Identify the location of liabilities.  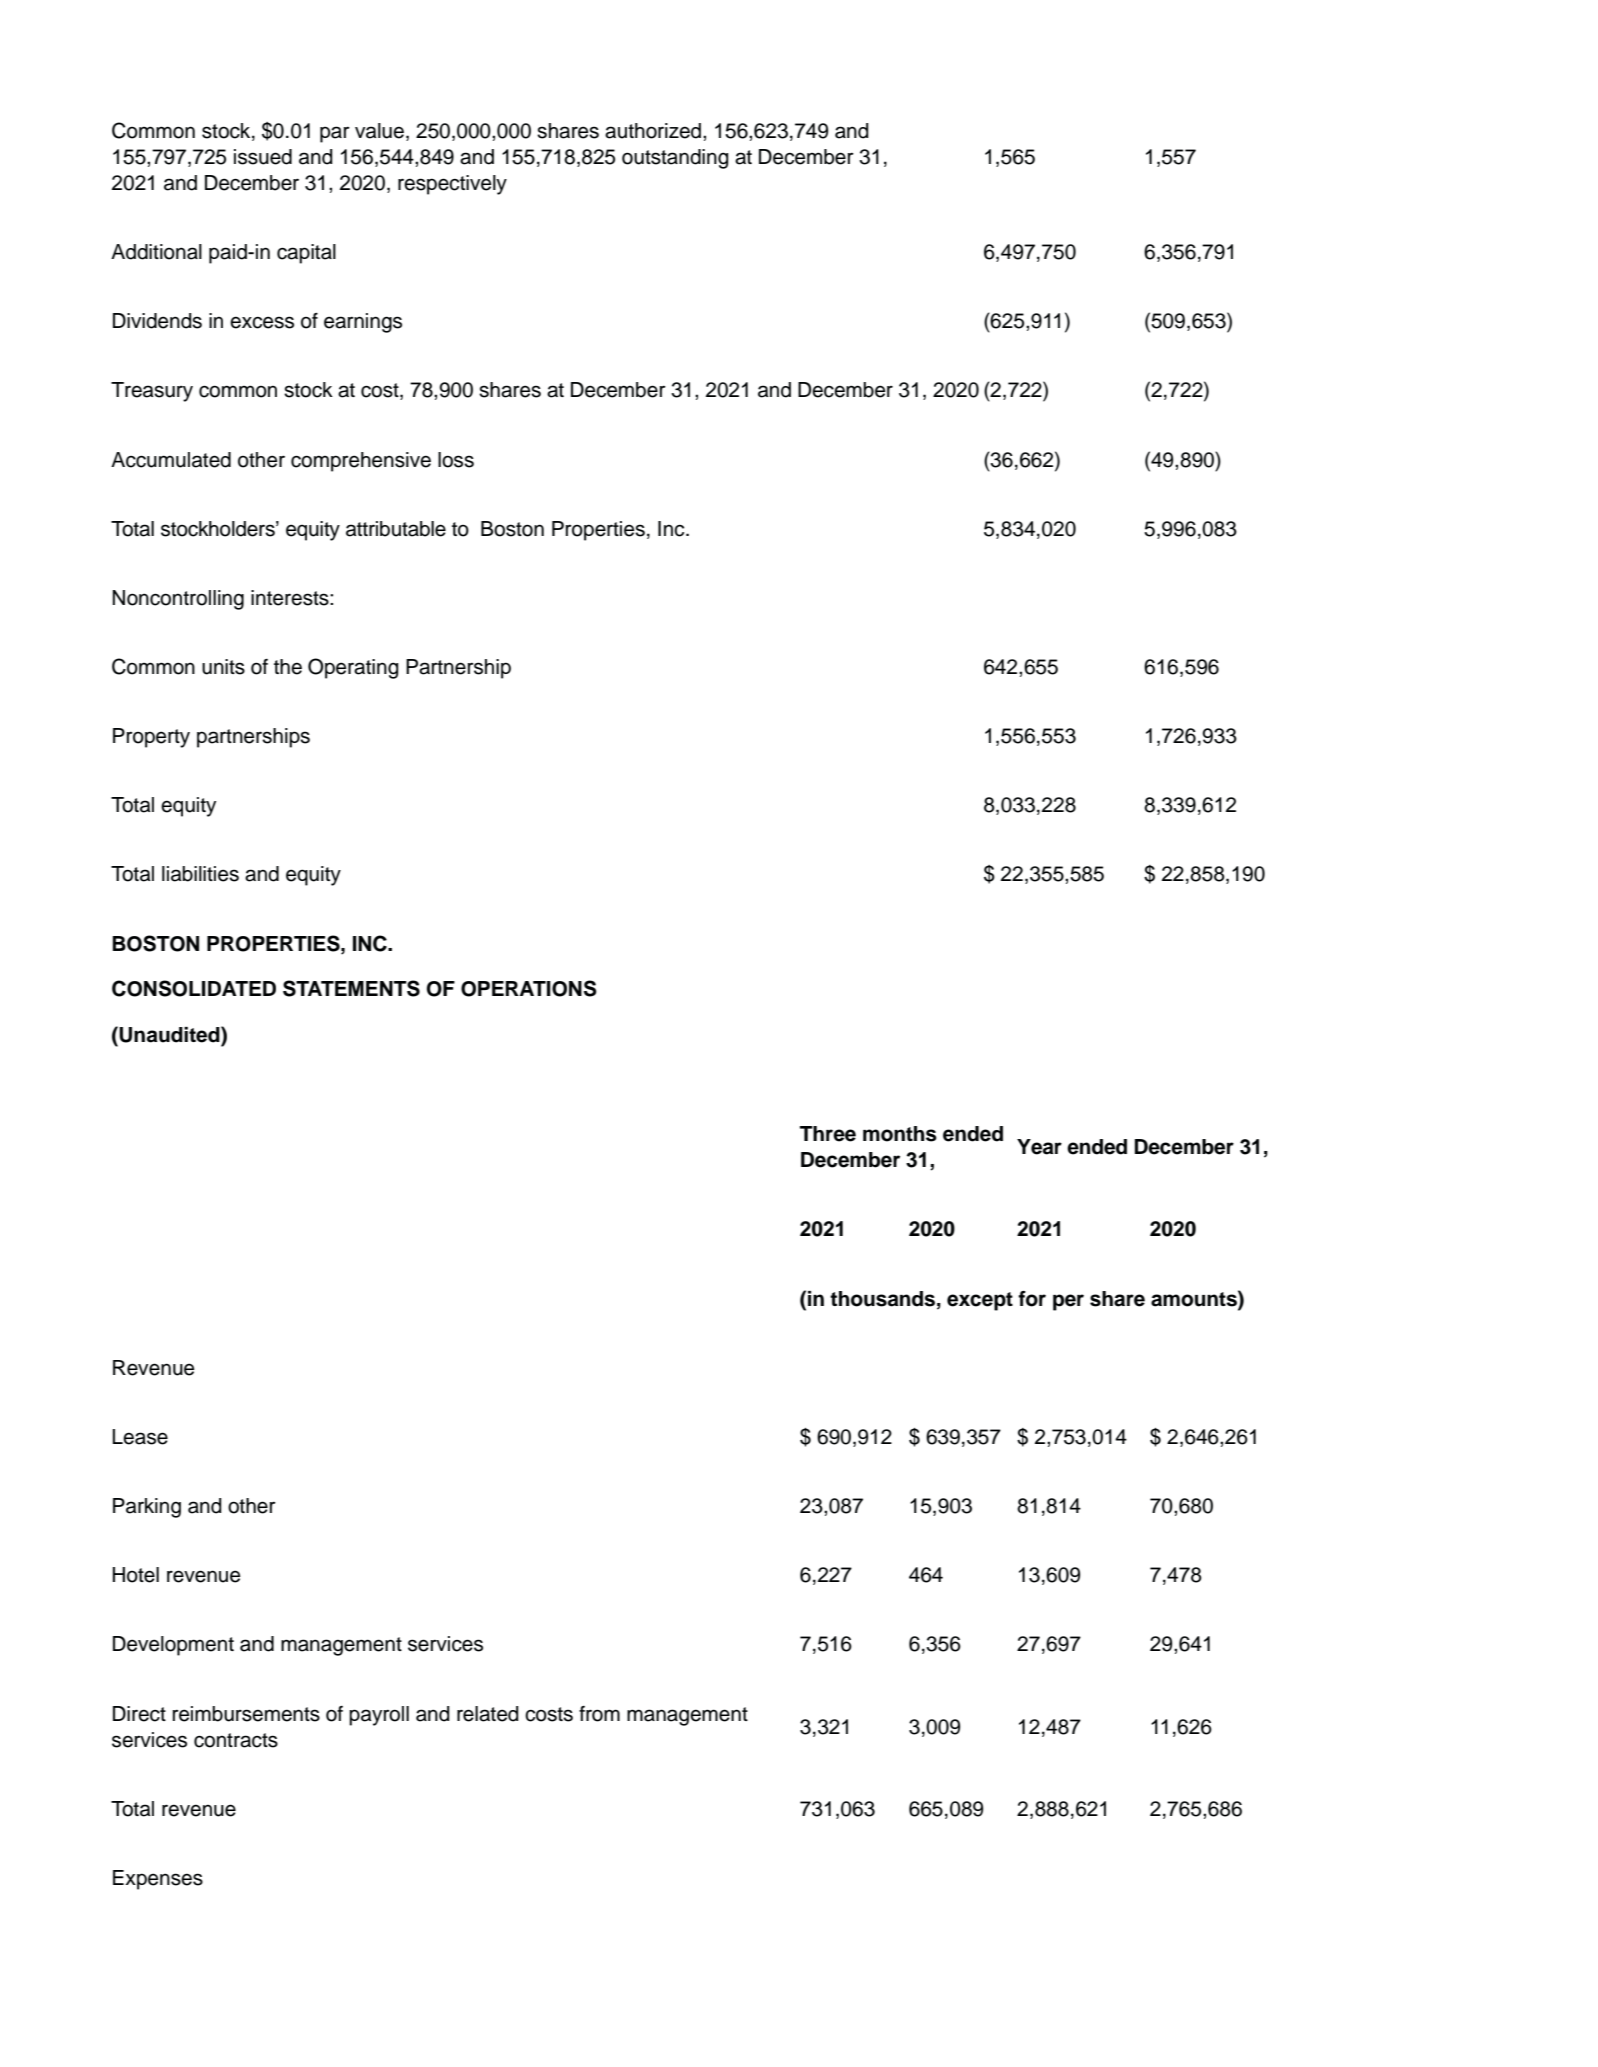
(200, 874).
